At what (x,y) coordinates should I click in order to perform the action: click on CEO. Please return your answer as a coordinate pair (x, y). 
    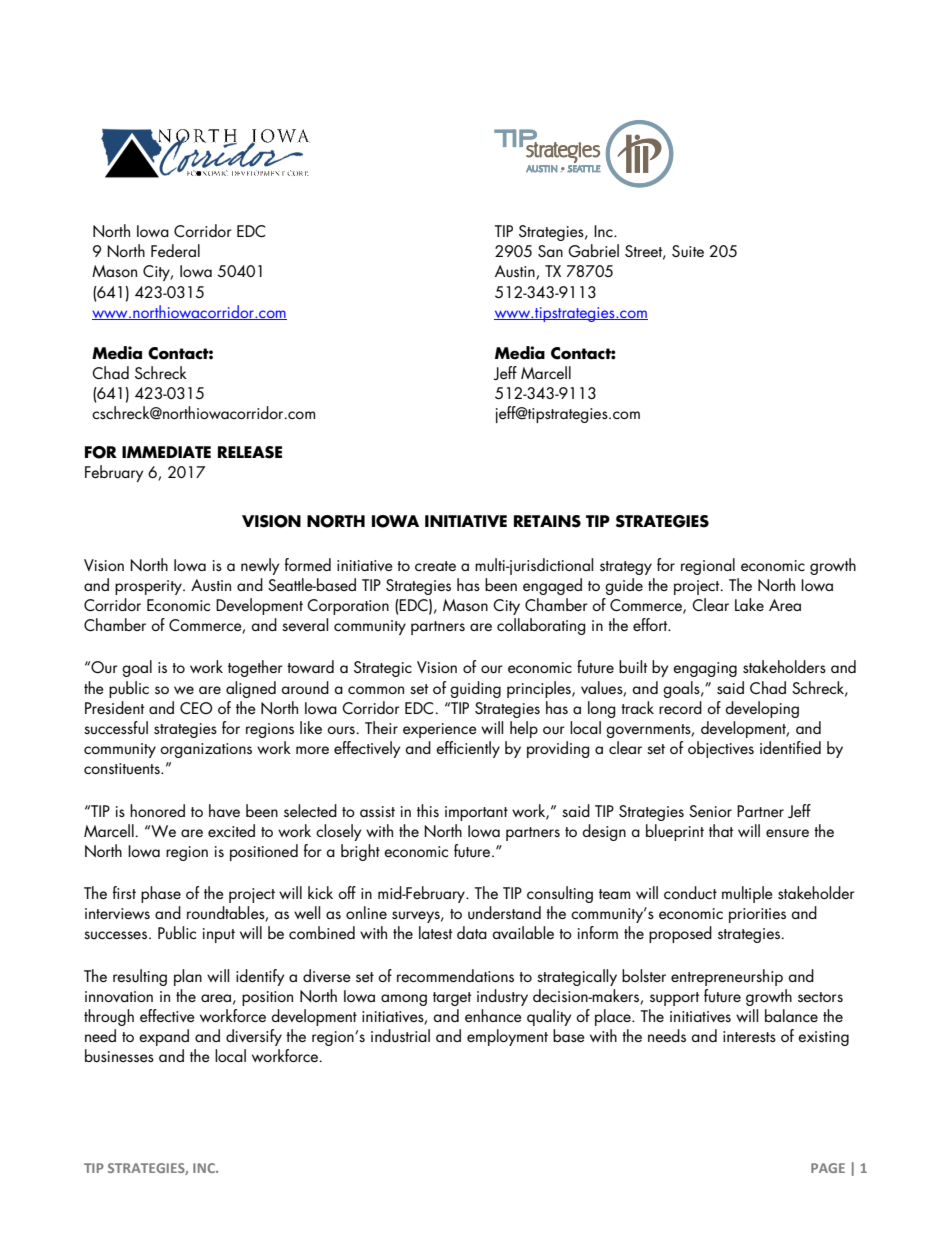
    Looking at the image, I should click on (196, 708).
